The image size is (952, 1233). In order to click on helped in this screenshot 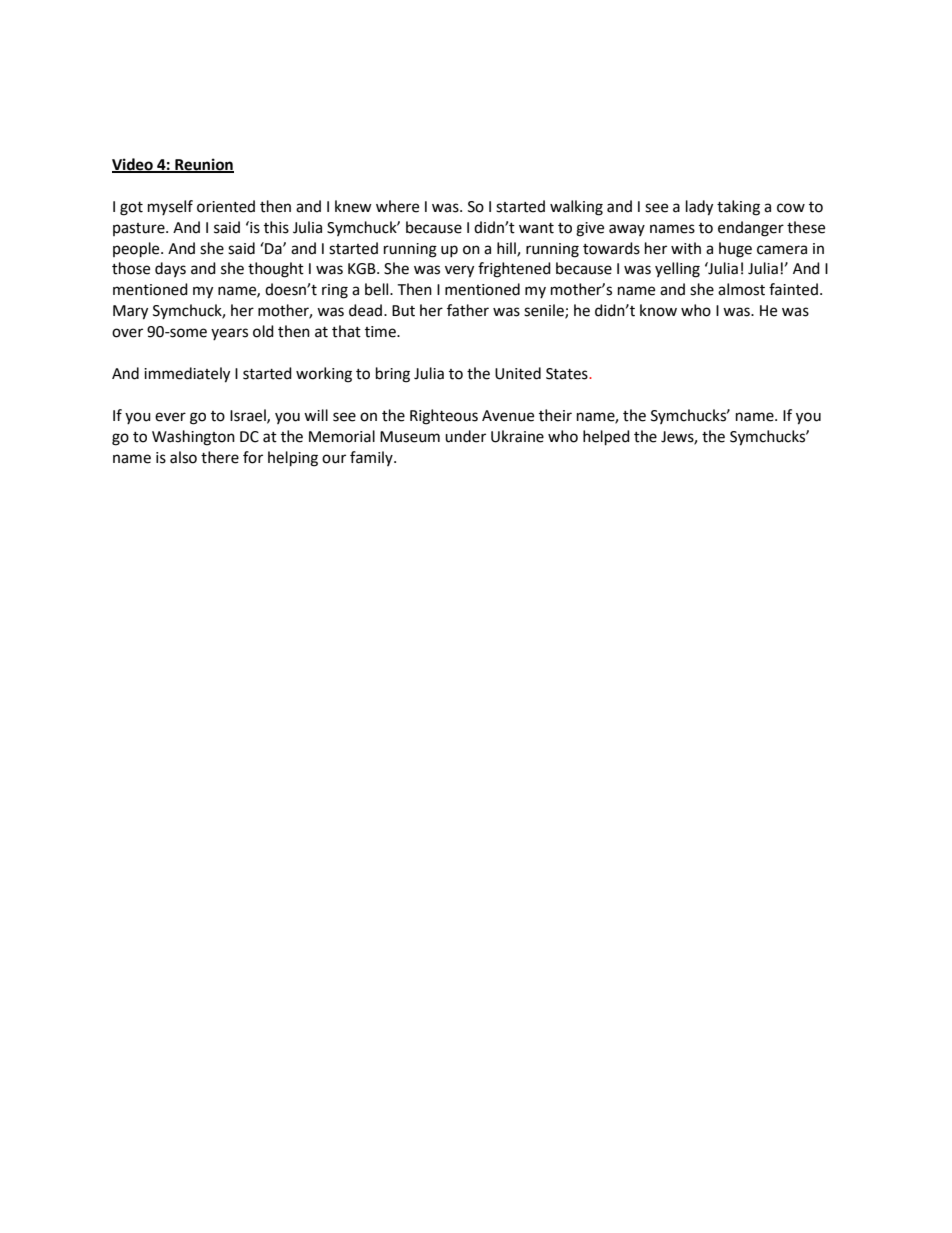, I will do `click(606, 438)`.
